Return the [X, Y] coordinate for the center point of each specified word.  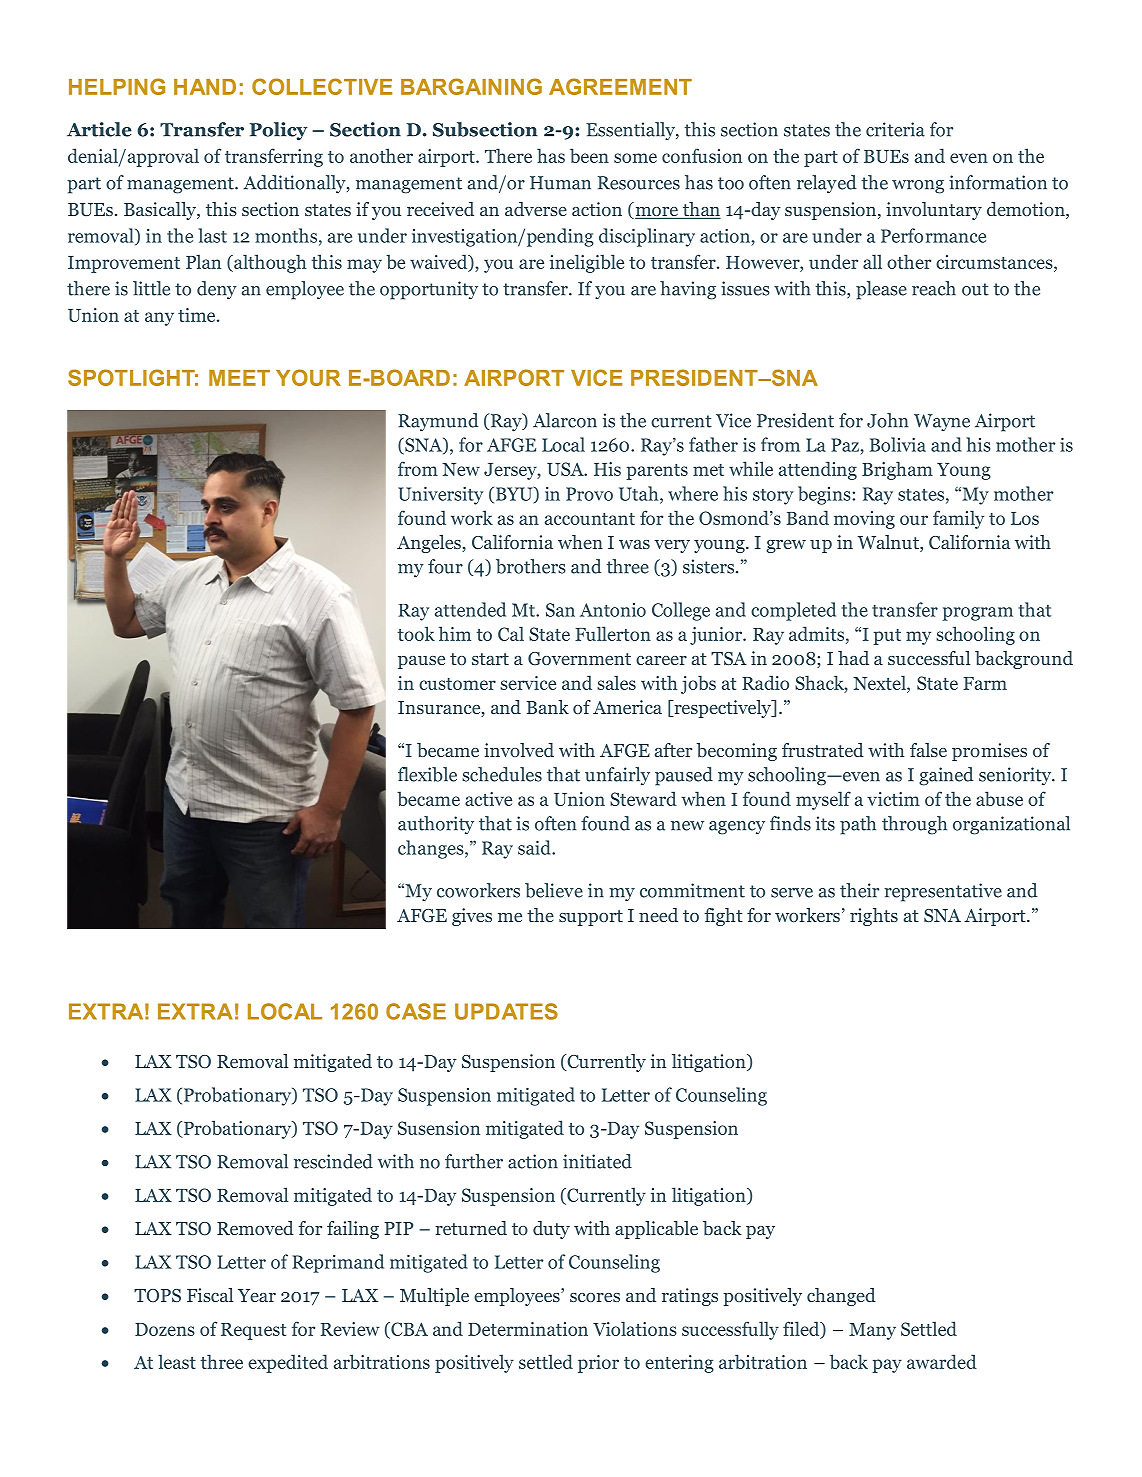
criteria [895, 129]
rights [874, 917]
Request [253, 1331]
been [589, 155]
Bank [547, 707]
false [928, 750]
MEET [239, 378]
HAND [205, 87]
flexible [427, 774]
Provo [589, 494]
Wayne [942, 422]
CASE [416, 1011]
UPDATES [506, 1011]
